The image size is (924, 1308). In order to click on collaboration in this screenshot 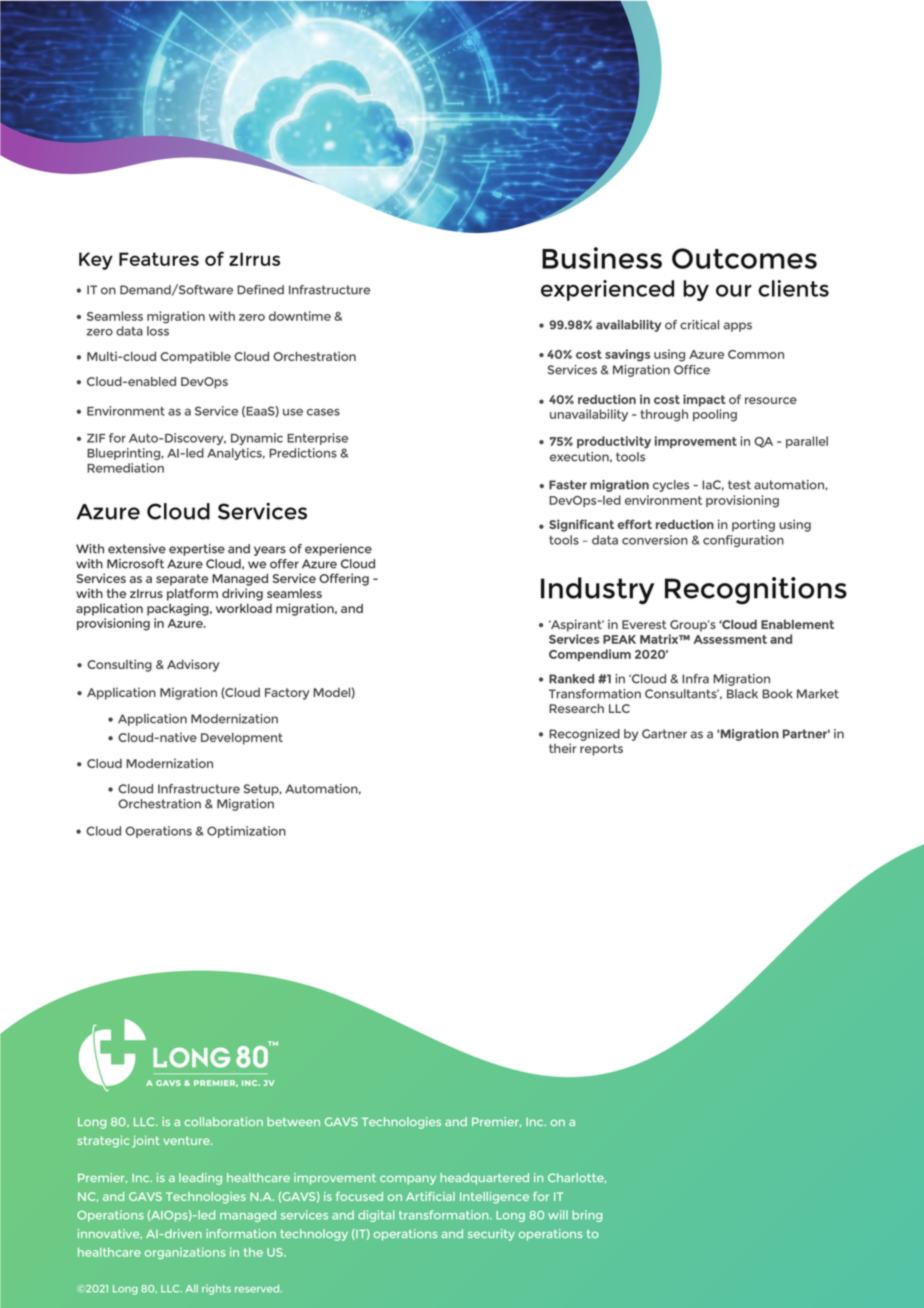, I will do `click(224, 1121)`.
